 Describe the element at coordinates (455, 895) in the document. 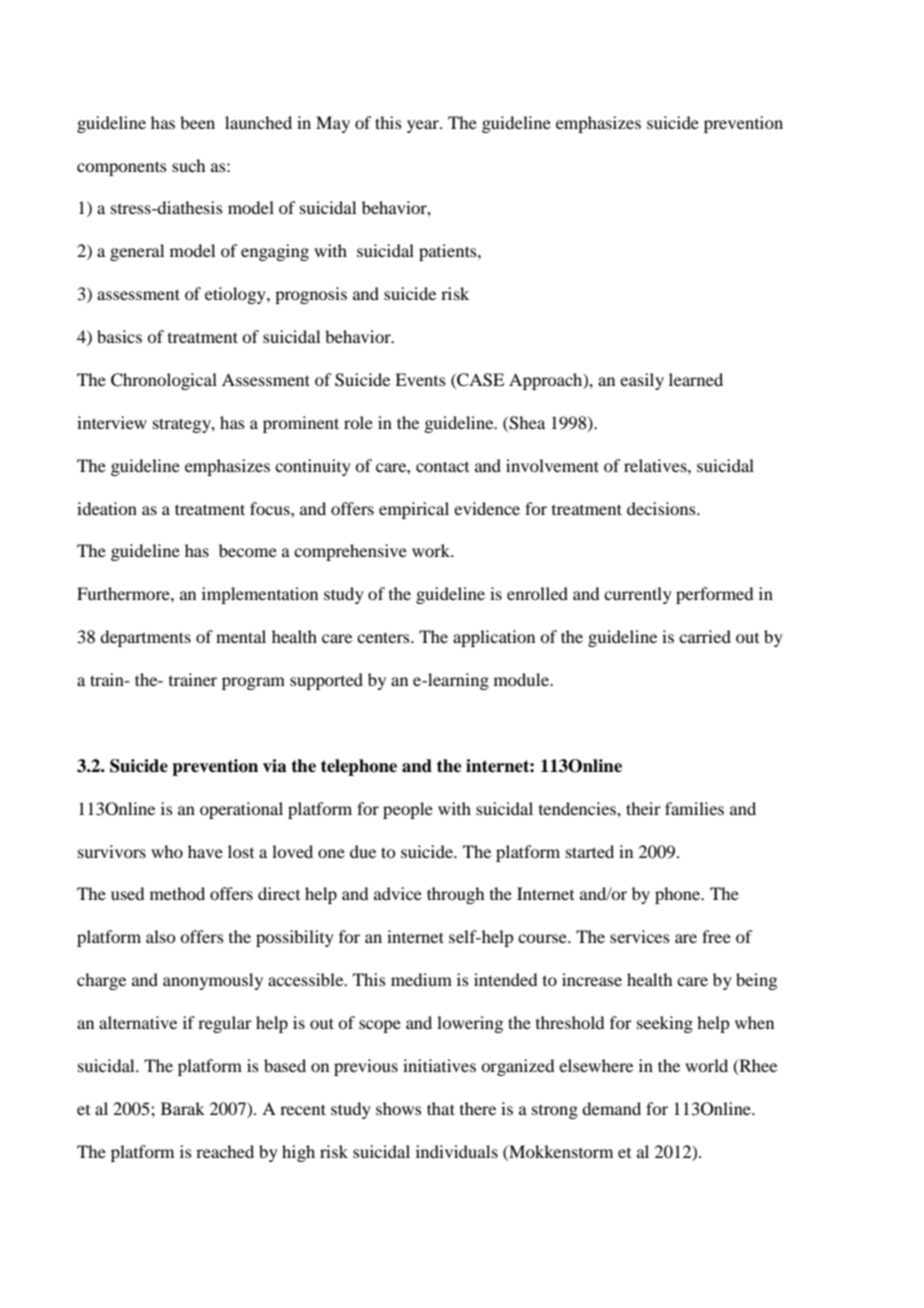

I see `through` at that location.
